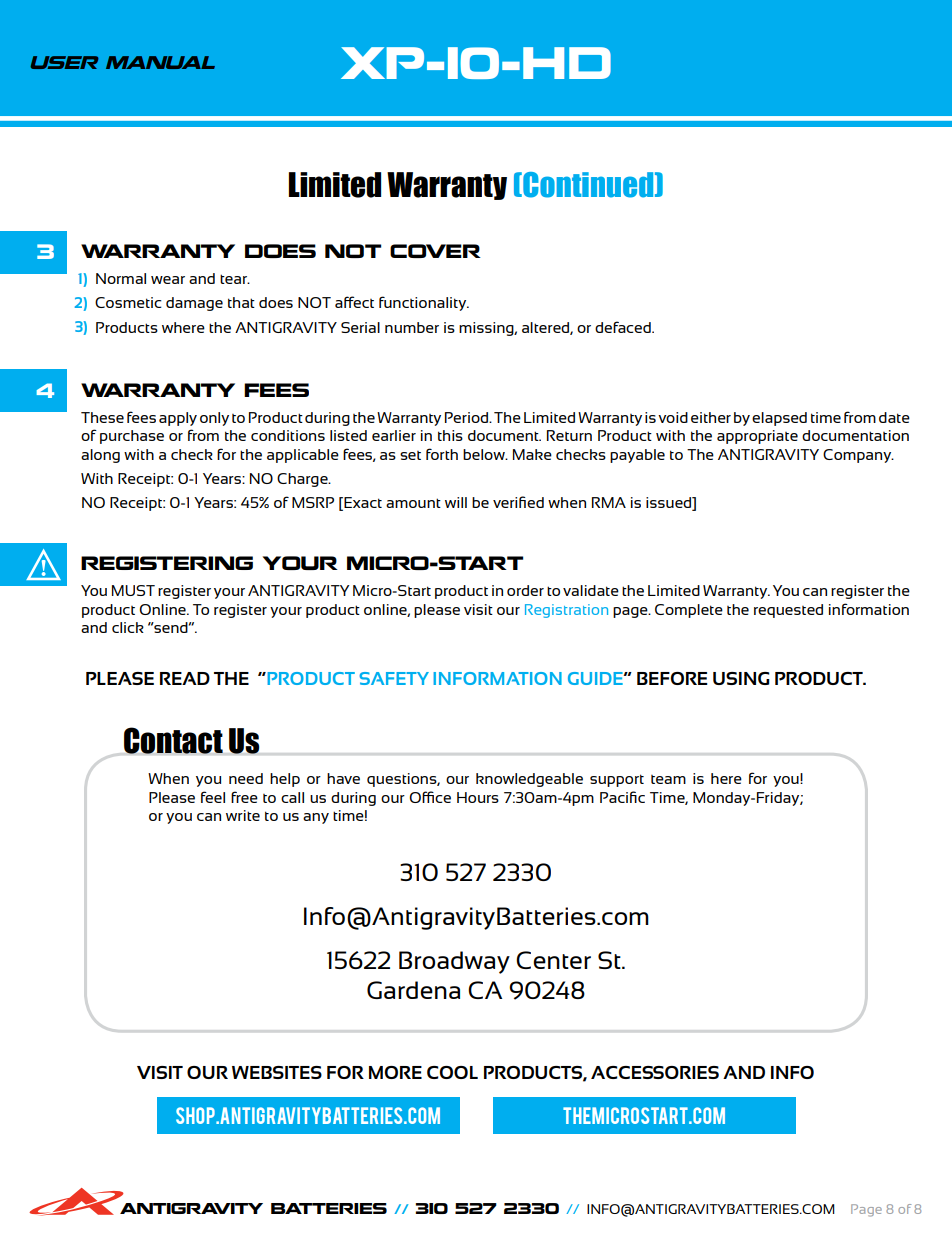  I want to click on WEBSITES, so click(277, 1072).
